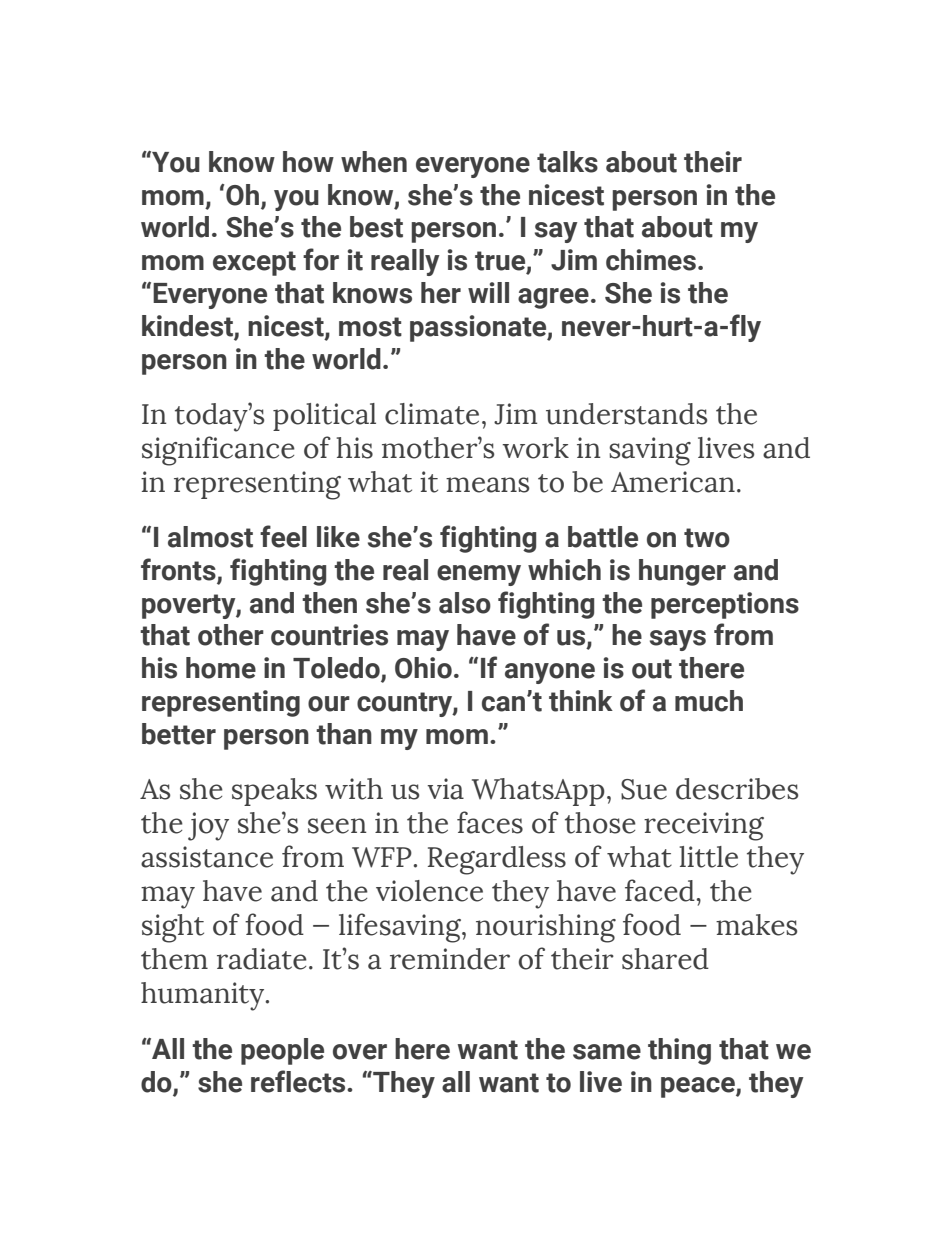 Image resolution: width=952 pixels, height=1233 pixels. I want to click on people, so click(282, 1051).
